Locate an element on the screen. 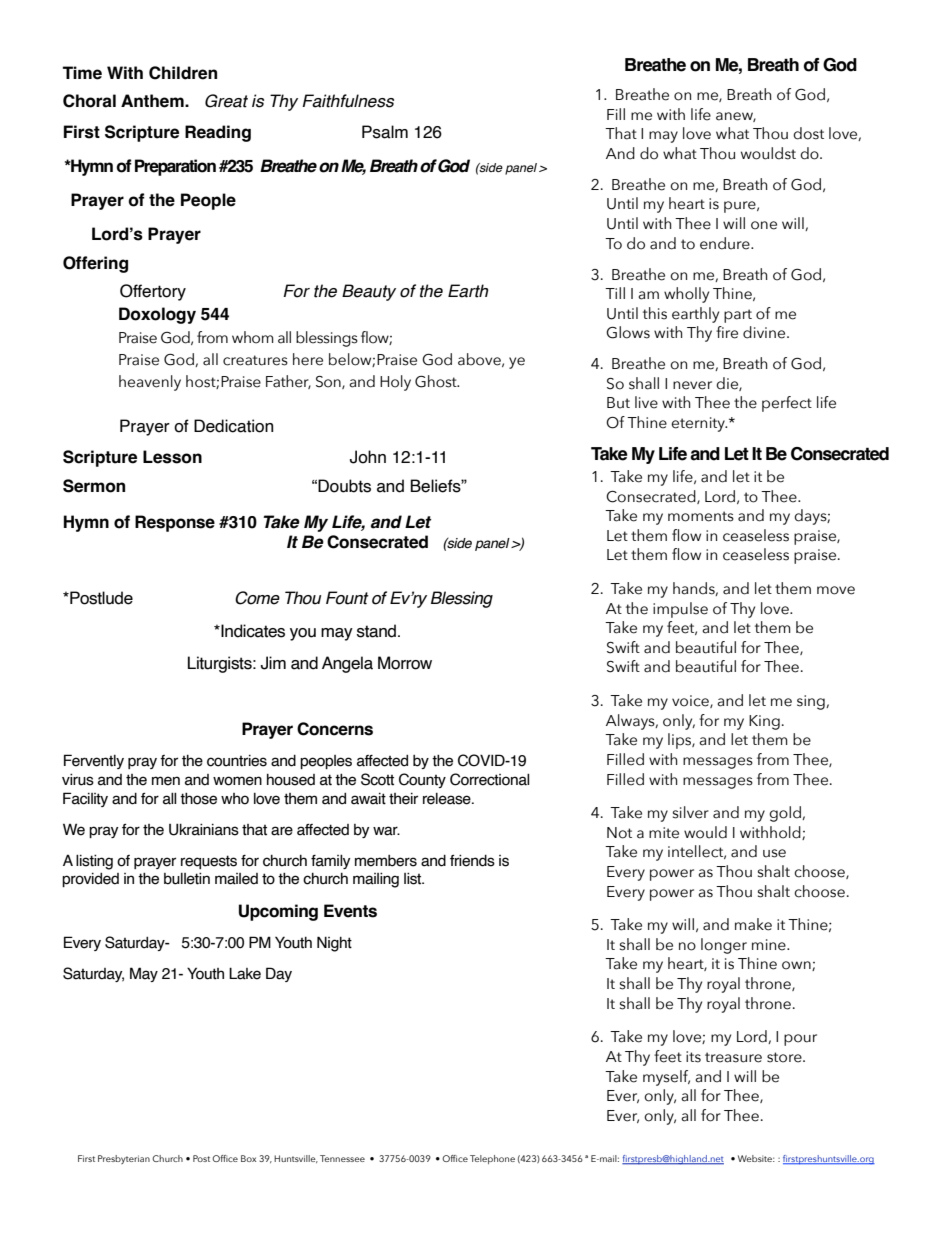 The width and height of the screenshot is (952, 1233). dost is located at coordinates (808, 133).
